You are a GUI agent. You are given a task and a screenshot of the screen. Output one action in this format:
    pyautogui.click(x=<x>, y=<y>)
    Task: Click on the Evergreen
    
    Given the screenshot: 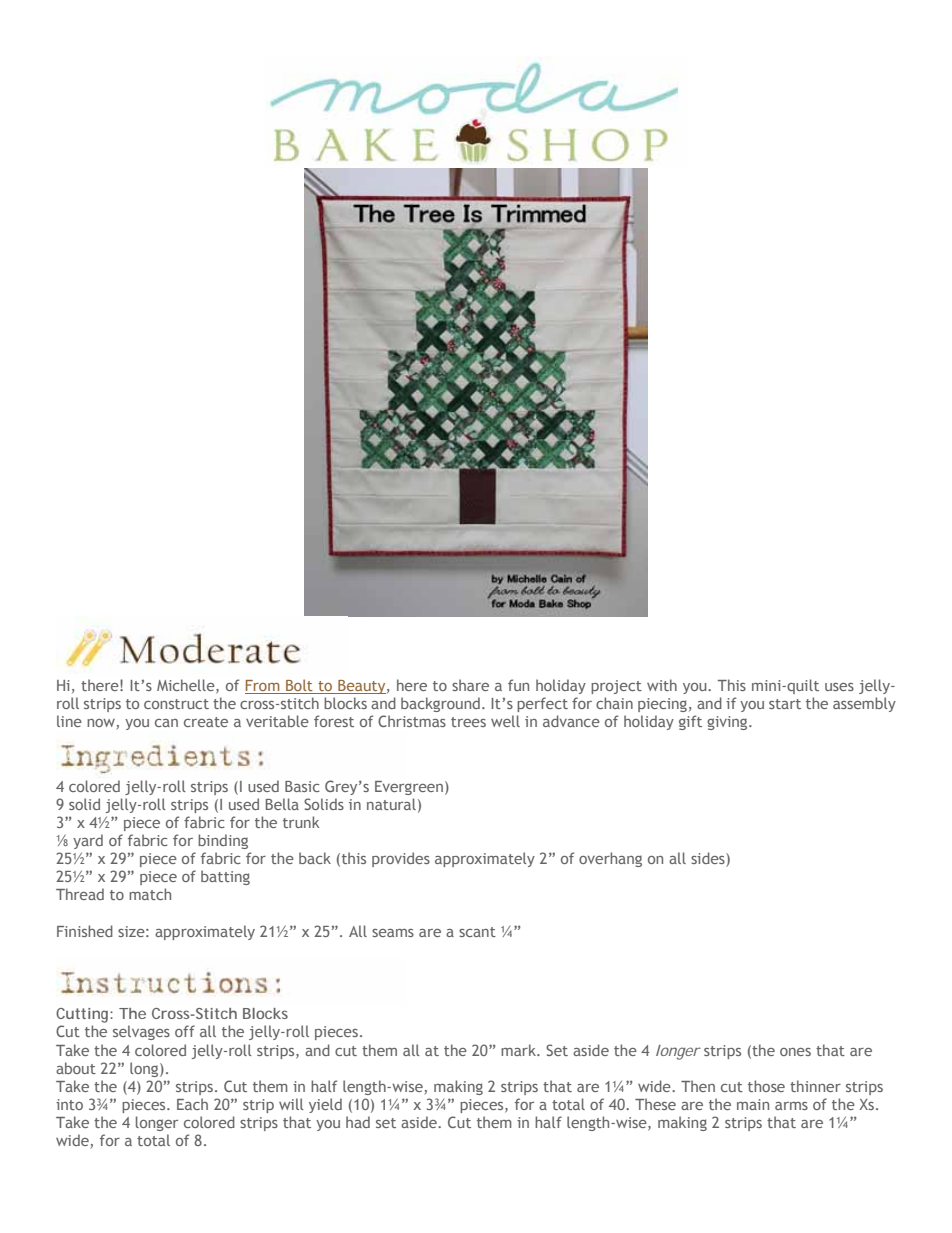 What is the action you would take?
    pyautogui.click(x=409, y=788)
